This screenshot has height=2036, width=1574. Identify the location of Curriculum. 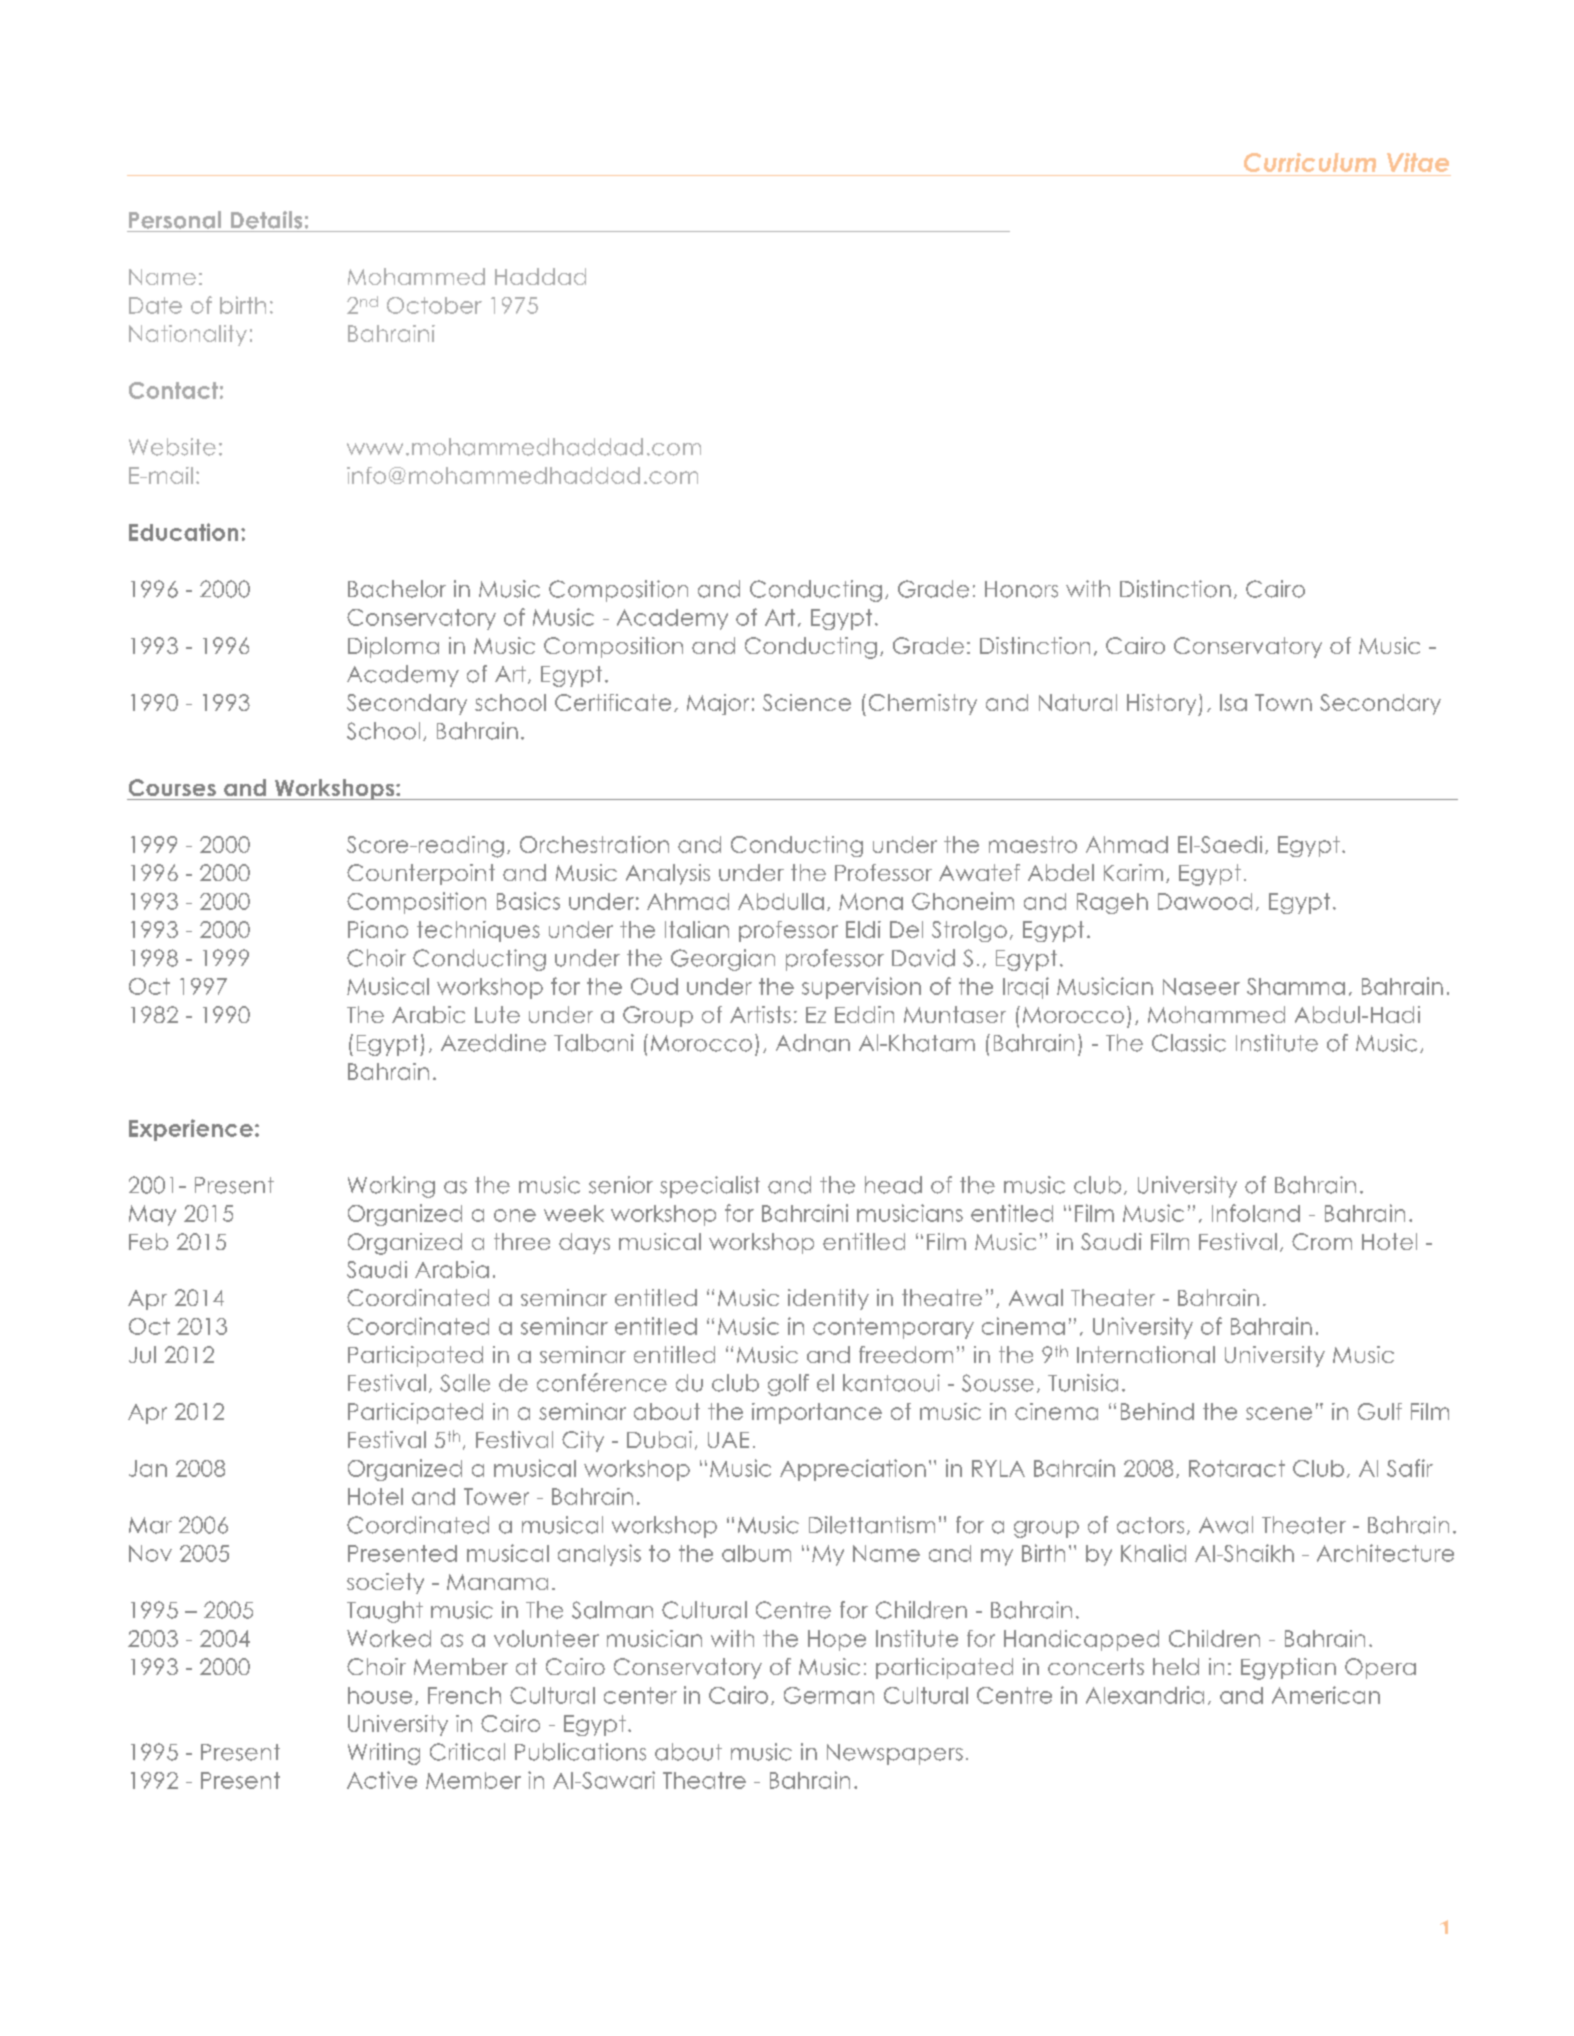
(1310, 162).
